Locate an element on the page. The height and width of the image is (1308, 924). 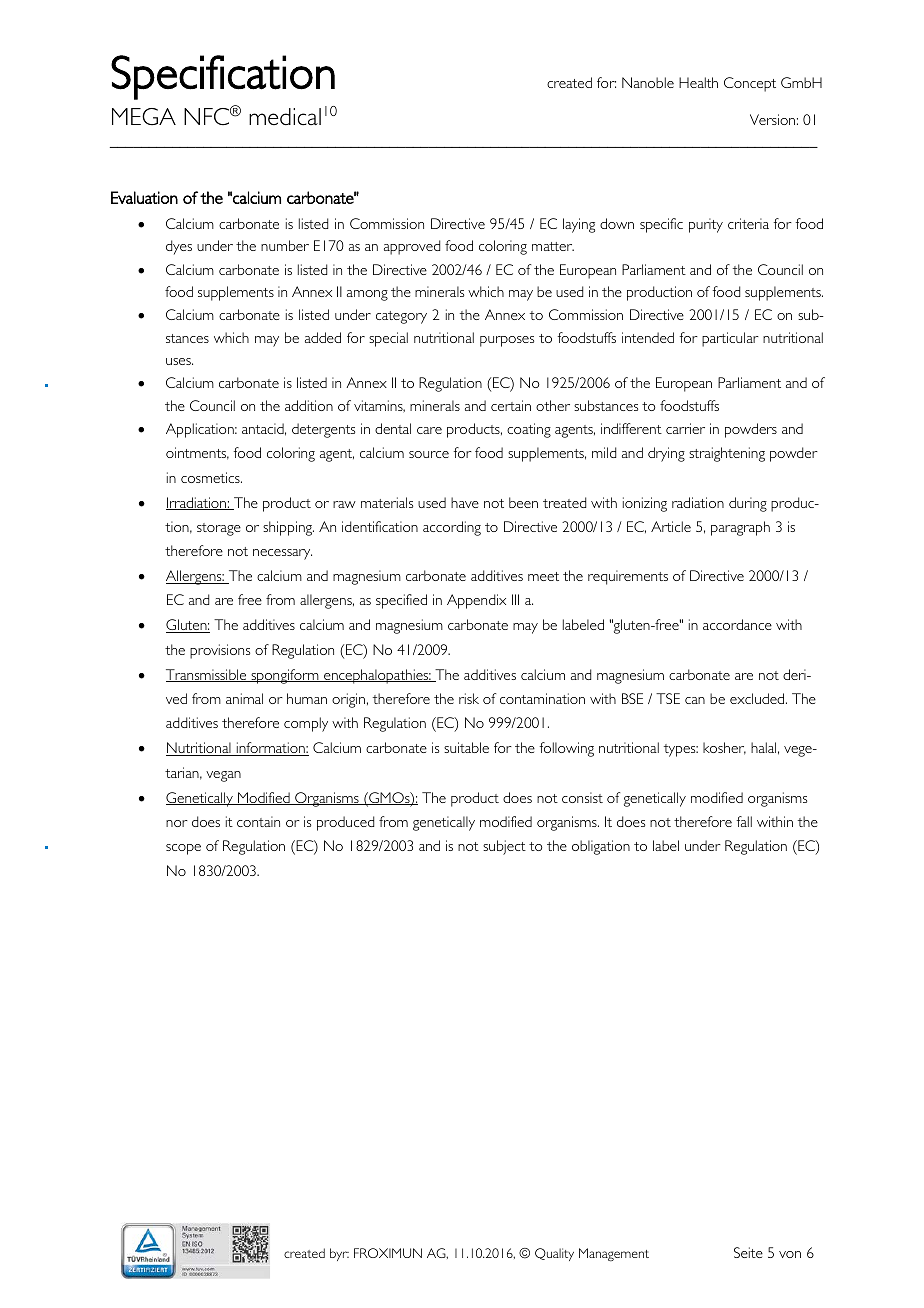
Health is located at coordinates (698, 82).
